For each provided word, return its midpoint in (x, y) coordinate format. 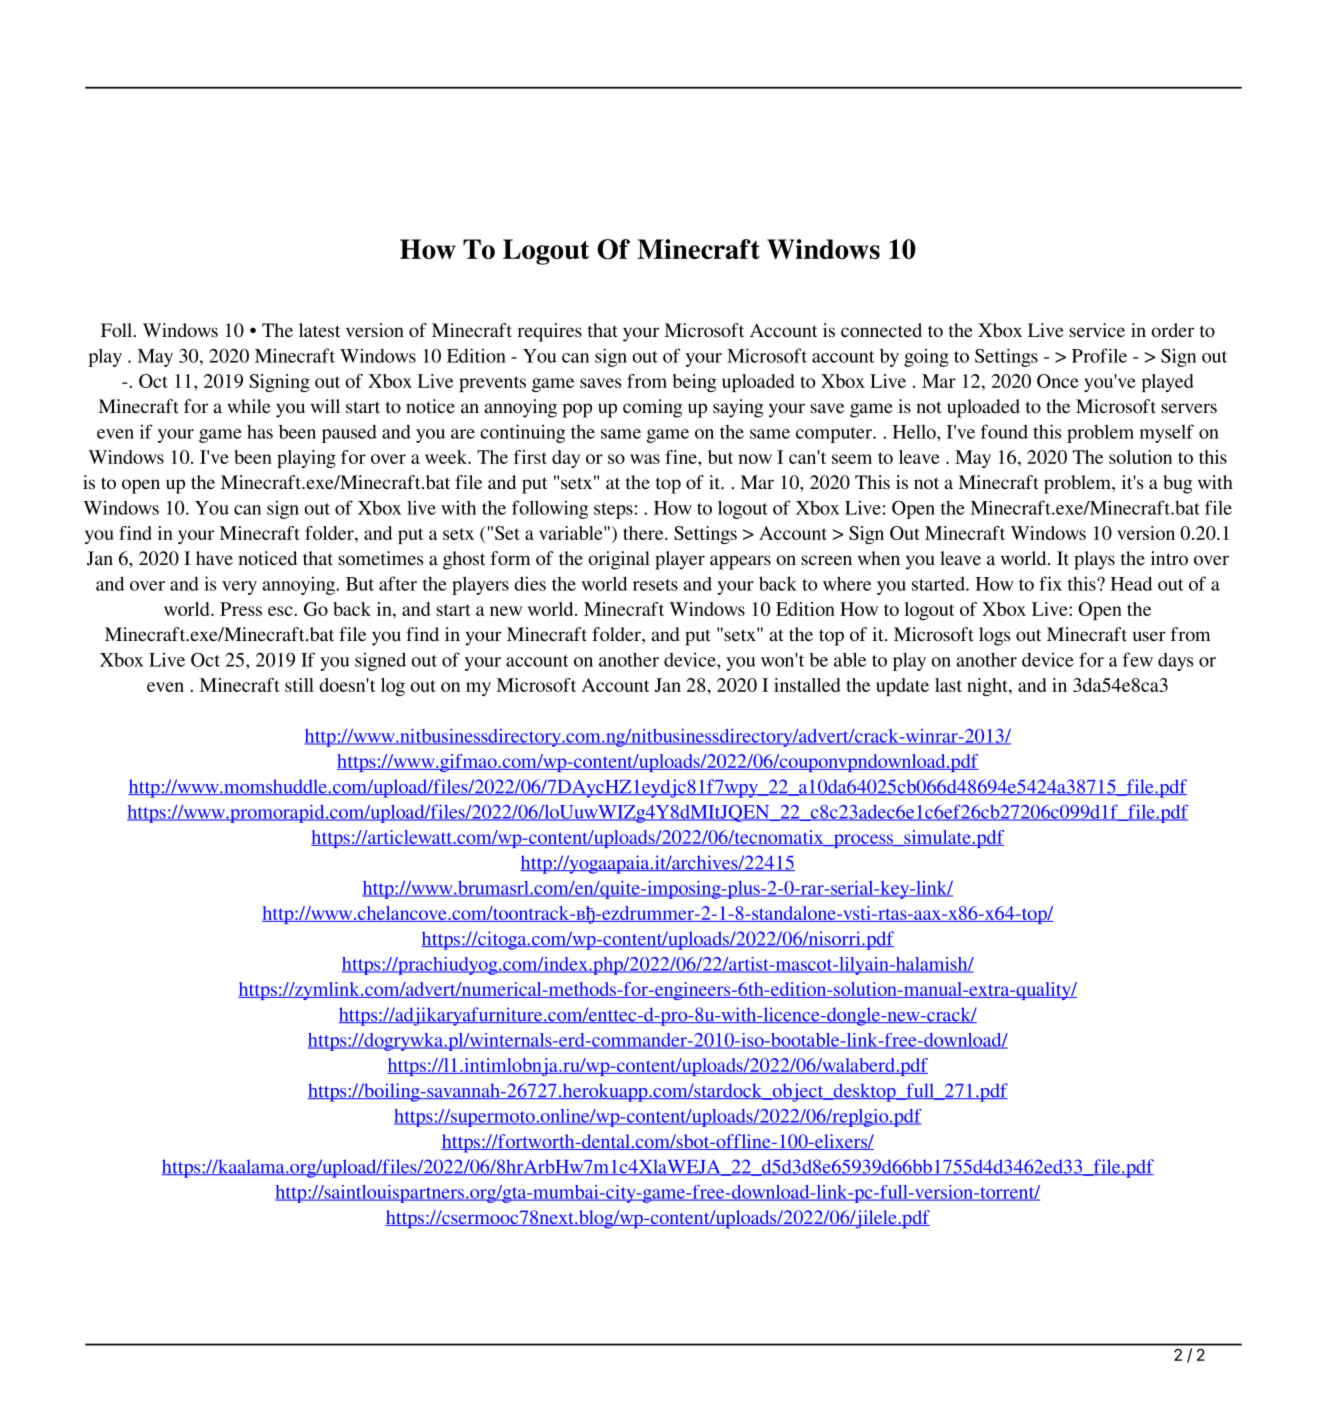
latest (319, 330)
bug (1177, 484)
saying (738, 408)
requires (549, 332)
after (398, 583)
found (1004, 431)
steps (613, 511)
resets (655, 585)
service (1097, 330)
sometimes (380, 558)
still (299, 685)
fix (1050, 583)
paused (349, 434)
